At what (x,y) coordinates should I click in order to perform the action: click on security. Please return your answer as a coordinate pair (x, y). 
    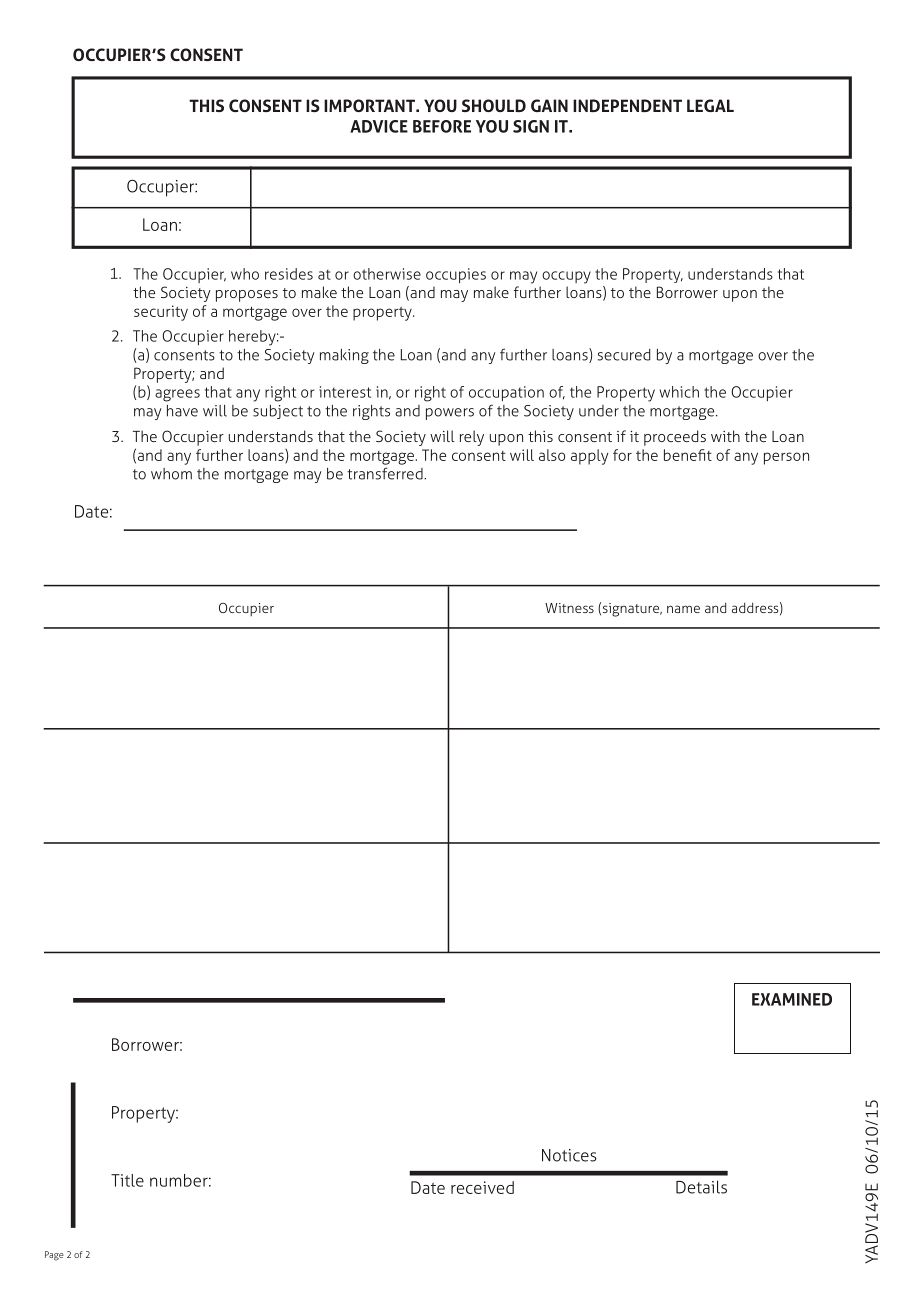
    Looking at the image, I should click on (161, 313).
